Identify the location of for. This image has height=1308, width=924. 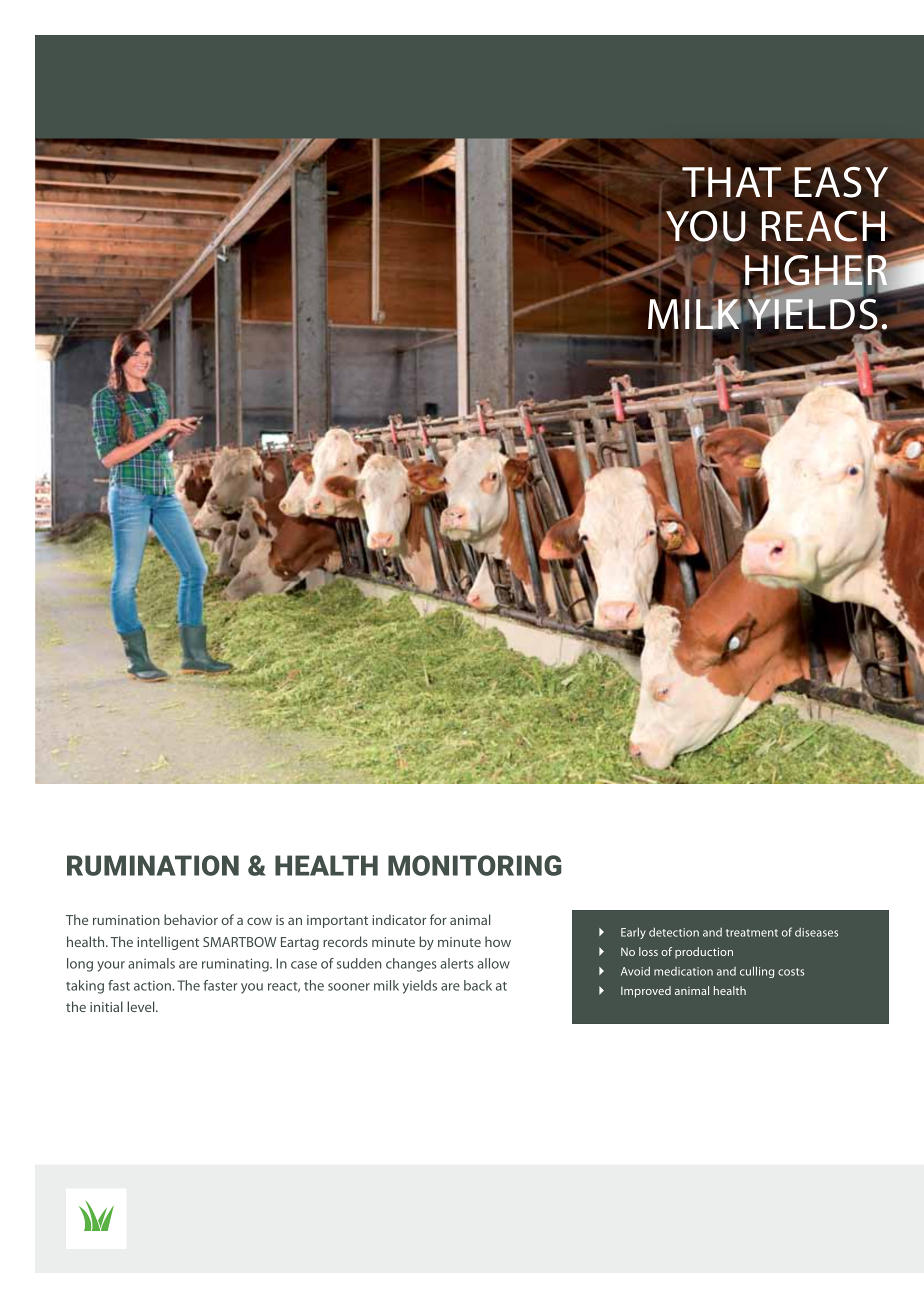
(438, 919).
